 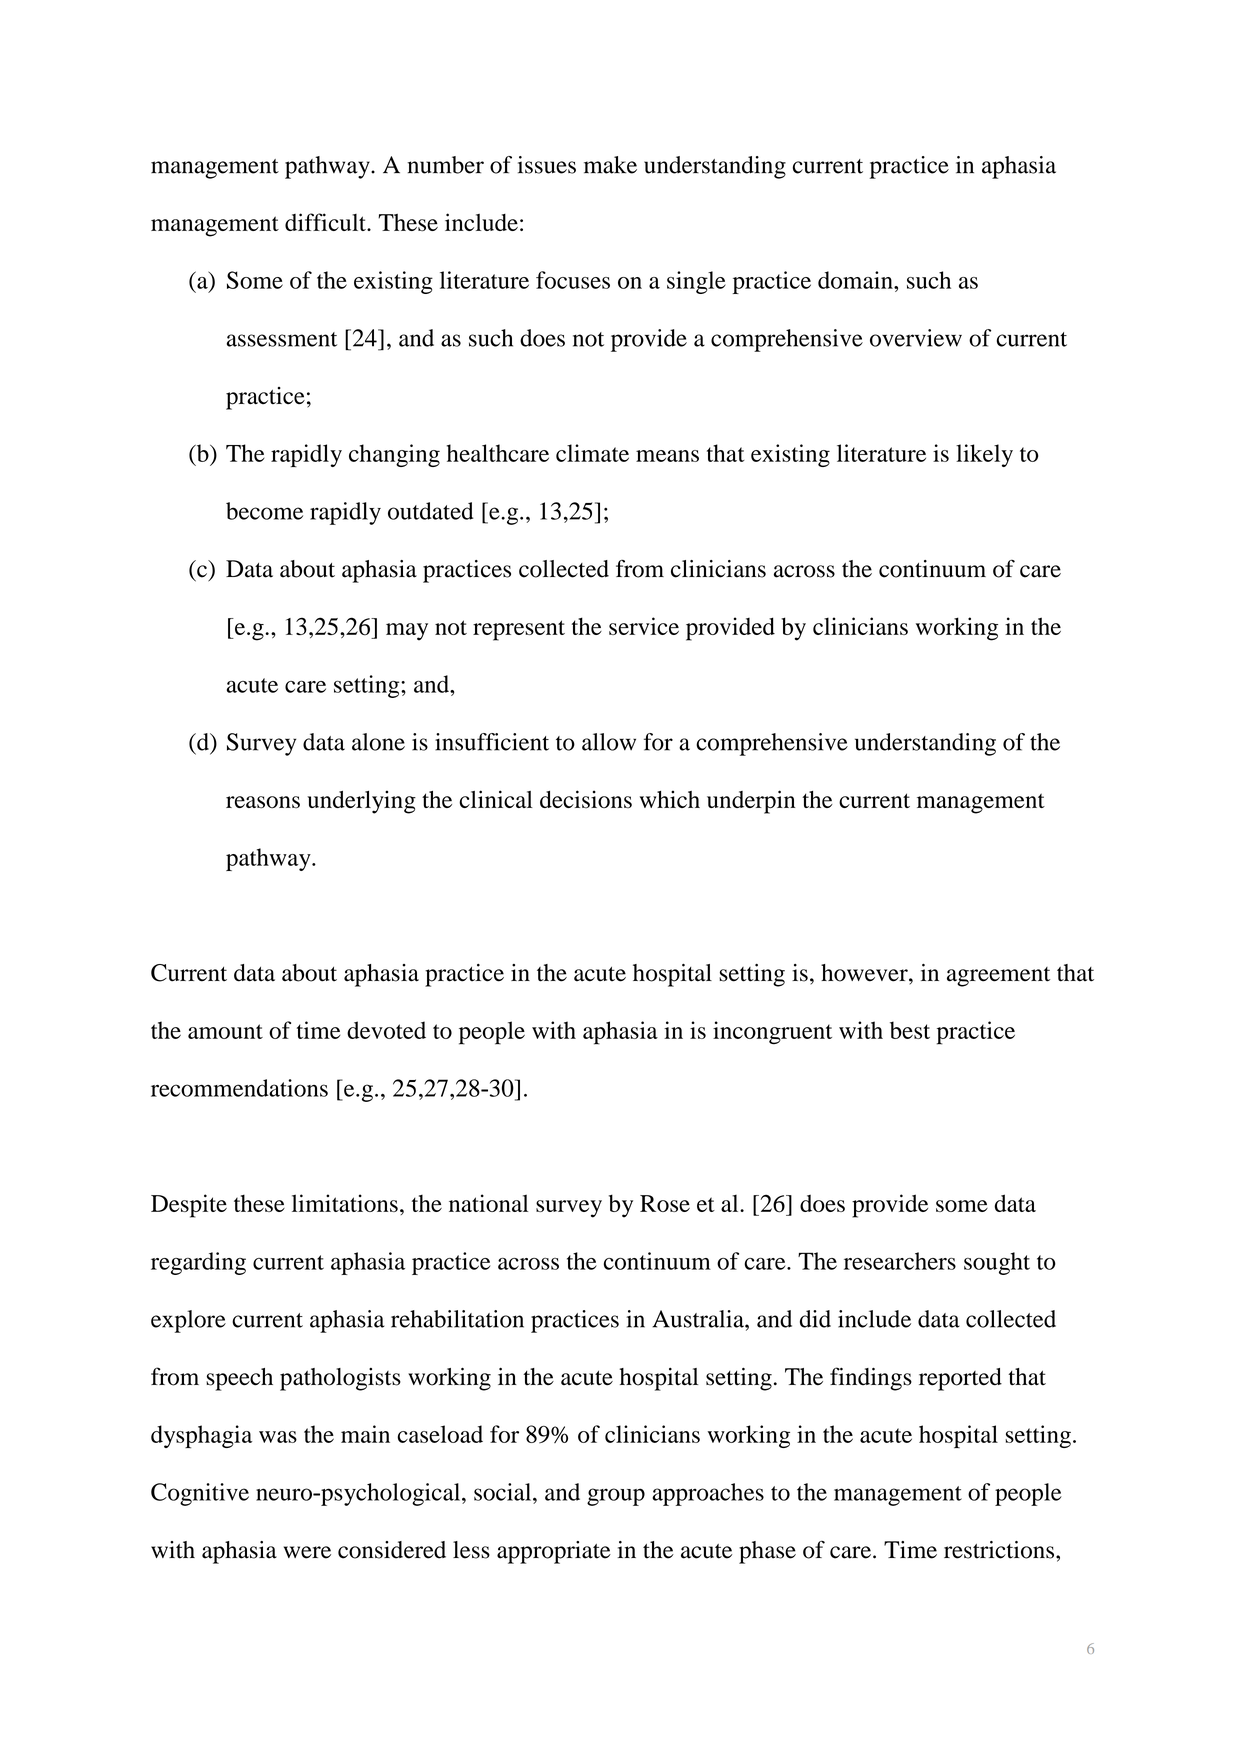 What do you see at coordinates (586, 799) in the page?
I see `decisions` at bounding box center [586, 799].
